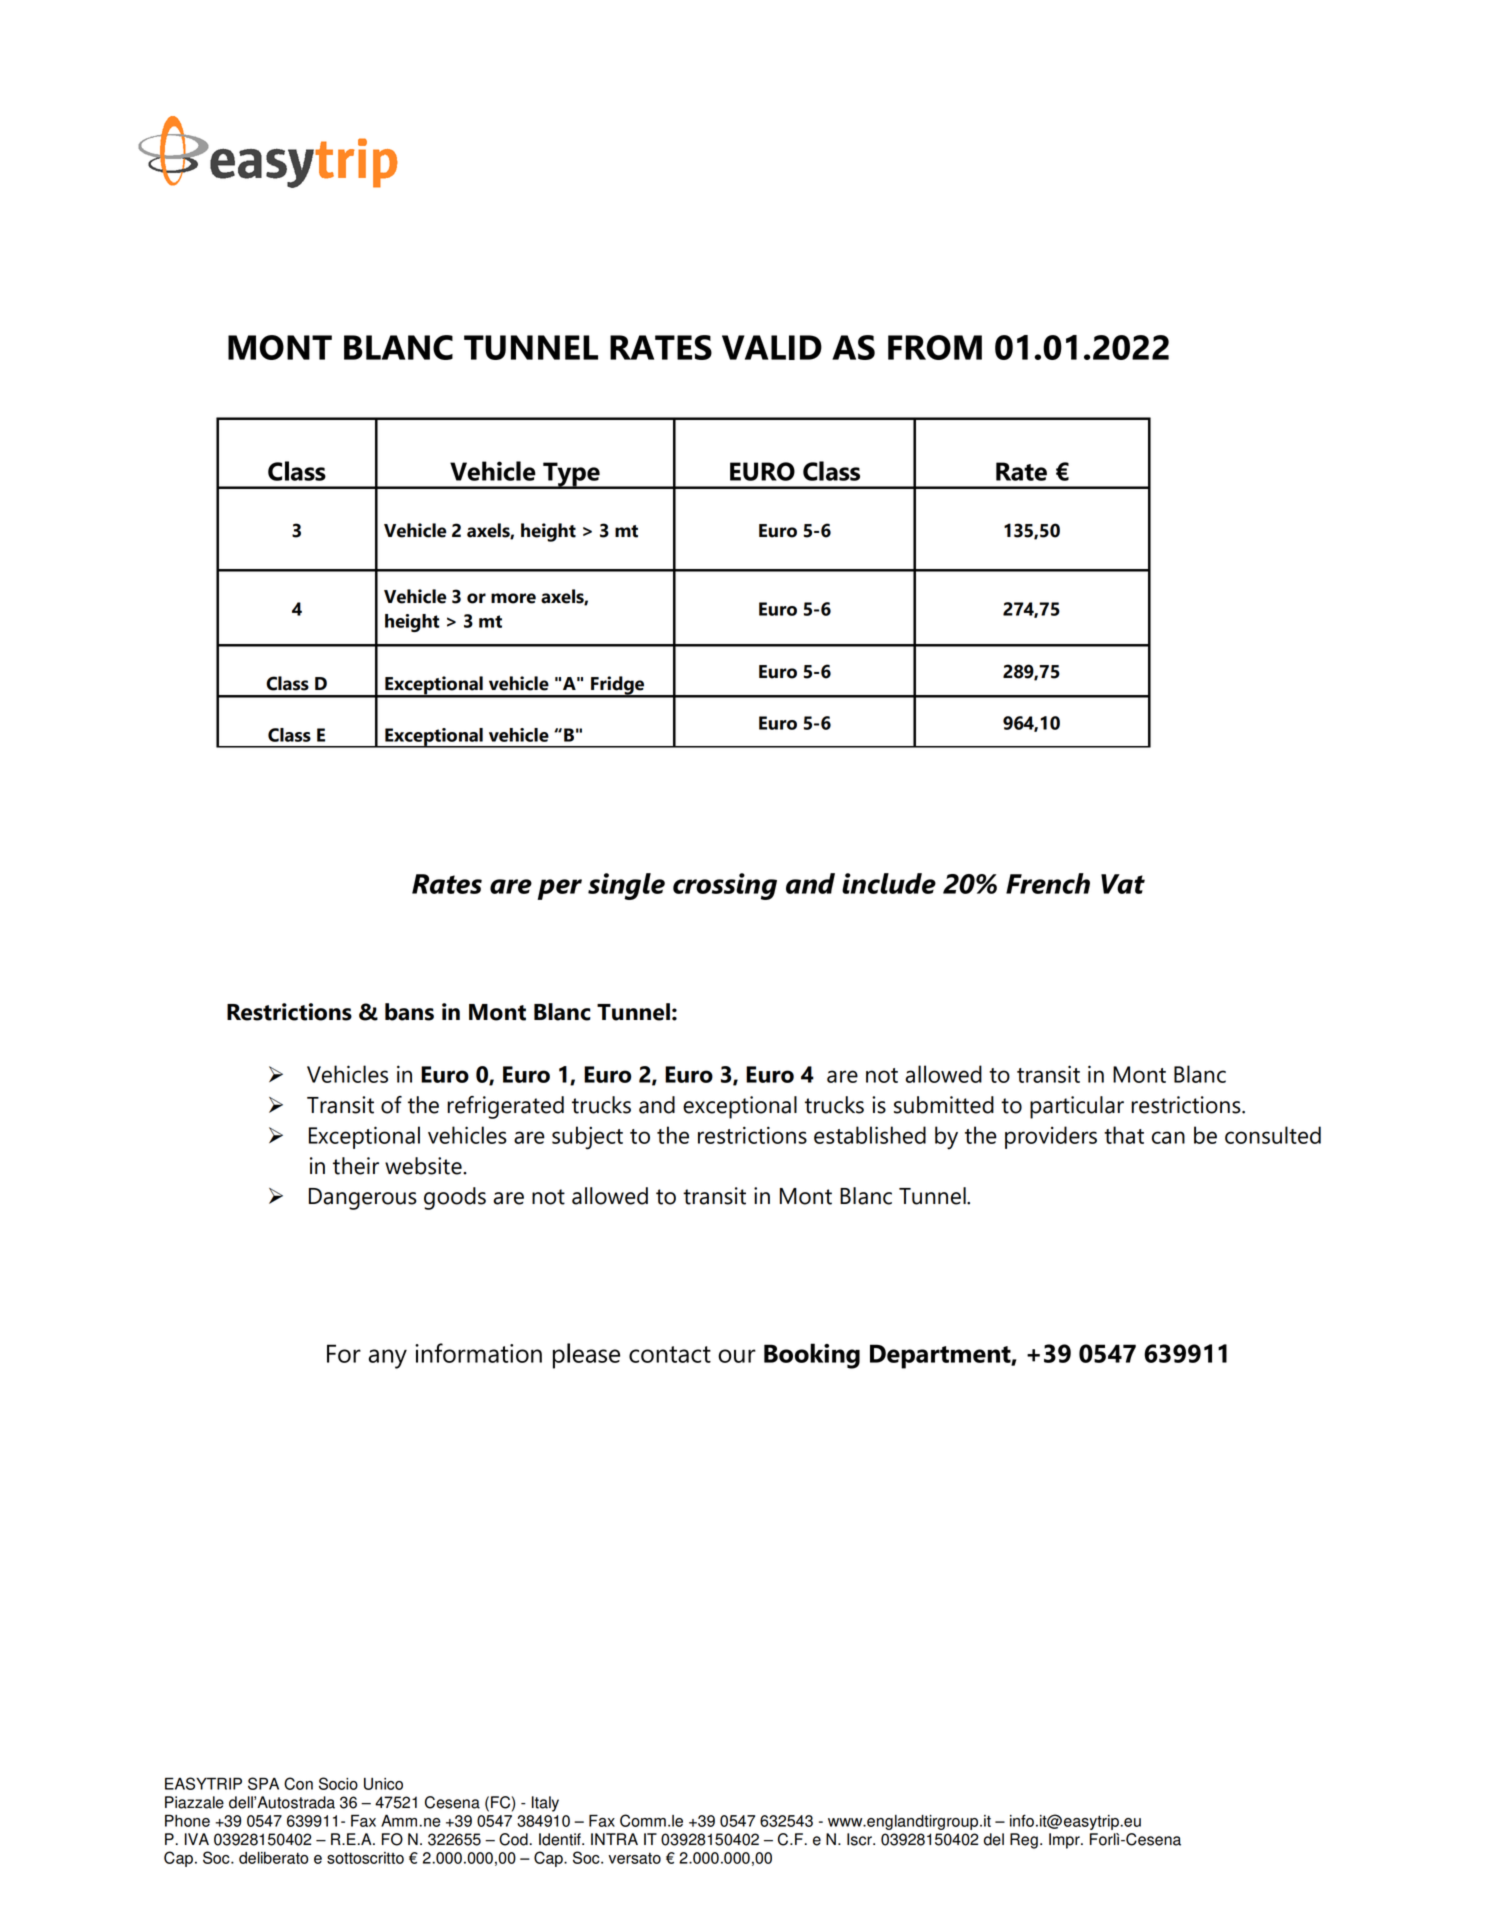 This screenshot has width=1492, height=1931. Describe the element at coordinates (772, 347) in the screenshot. I see `VALID` at that location.
